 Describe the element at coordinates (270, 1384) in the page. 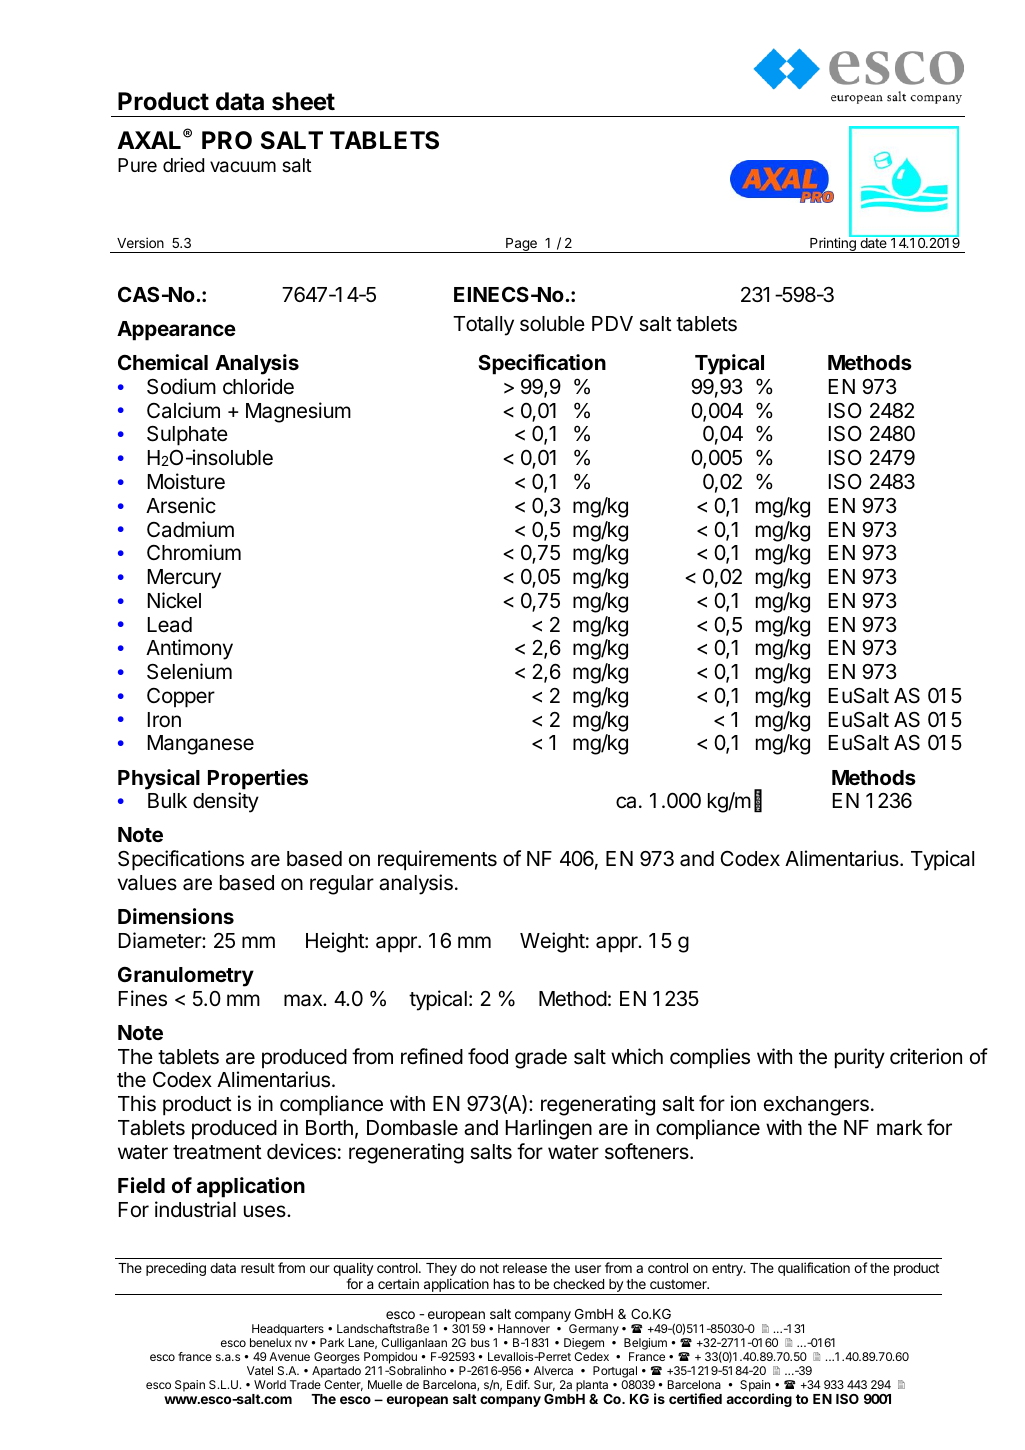

I see `World` at that location.
